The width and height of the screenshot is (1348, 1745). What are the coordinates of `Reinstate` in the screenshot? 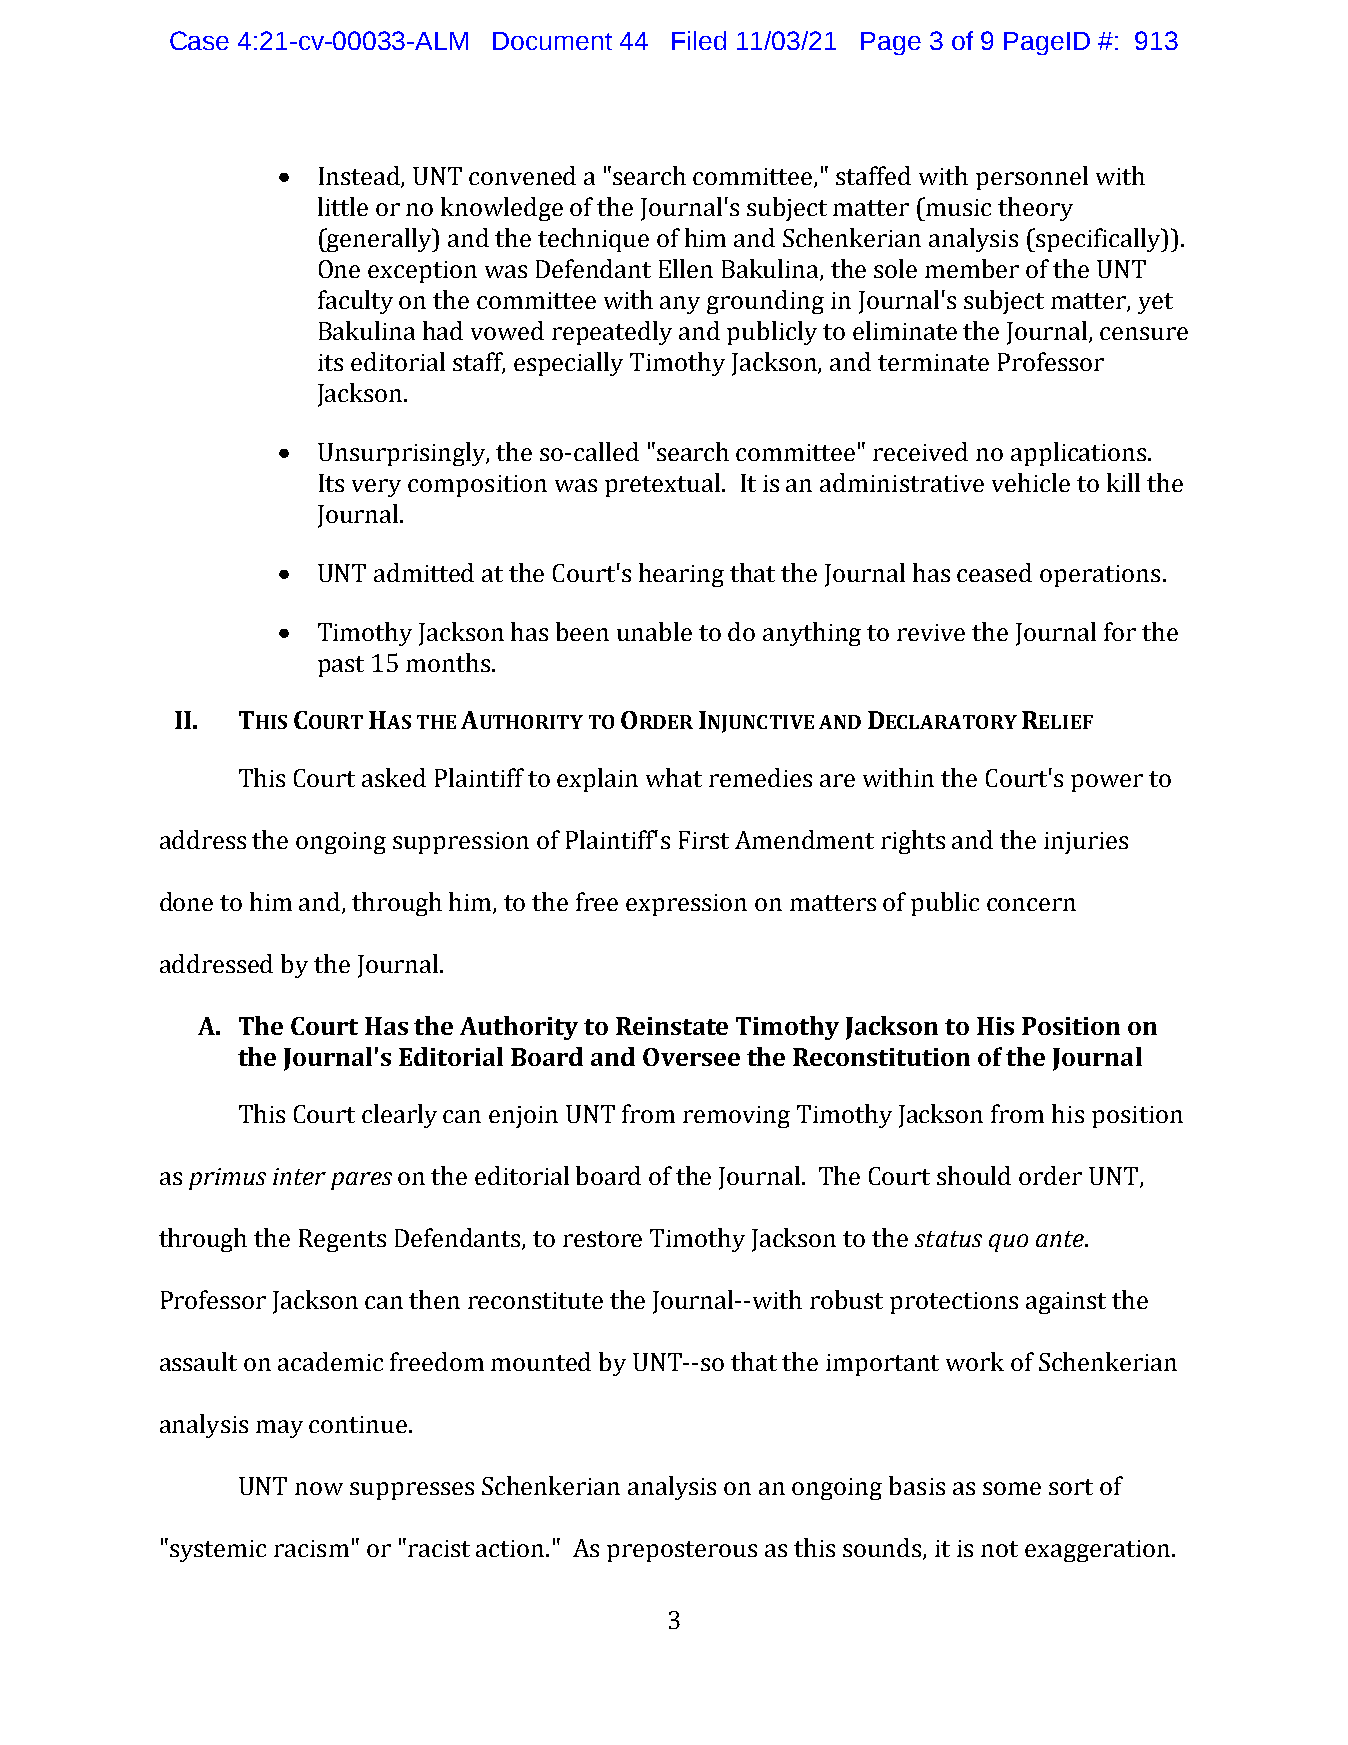 It's located at (672, 1026).
